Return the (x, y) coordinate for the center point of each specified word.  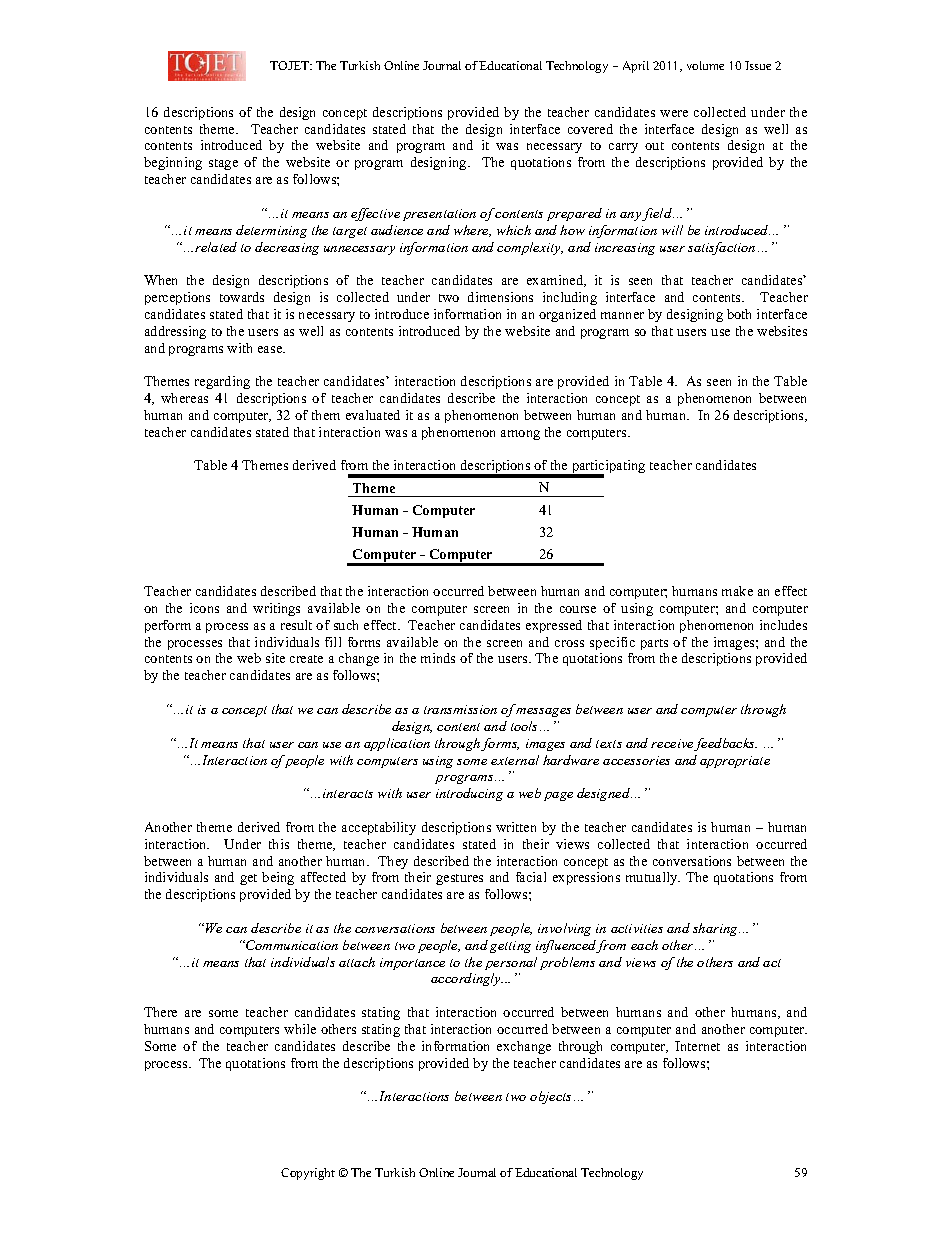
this (279, 844)
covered (590, 129)
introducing (469, 794)
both (739, 314)
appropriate (735, 762)
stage (223, 164)
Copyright (308, 1174)
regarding (222, 382)
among (520, 435)
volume (705, 65)
